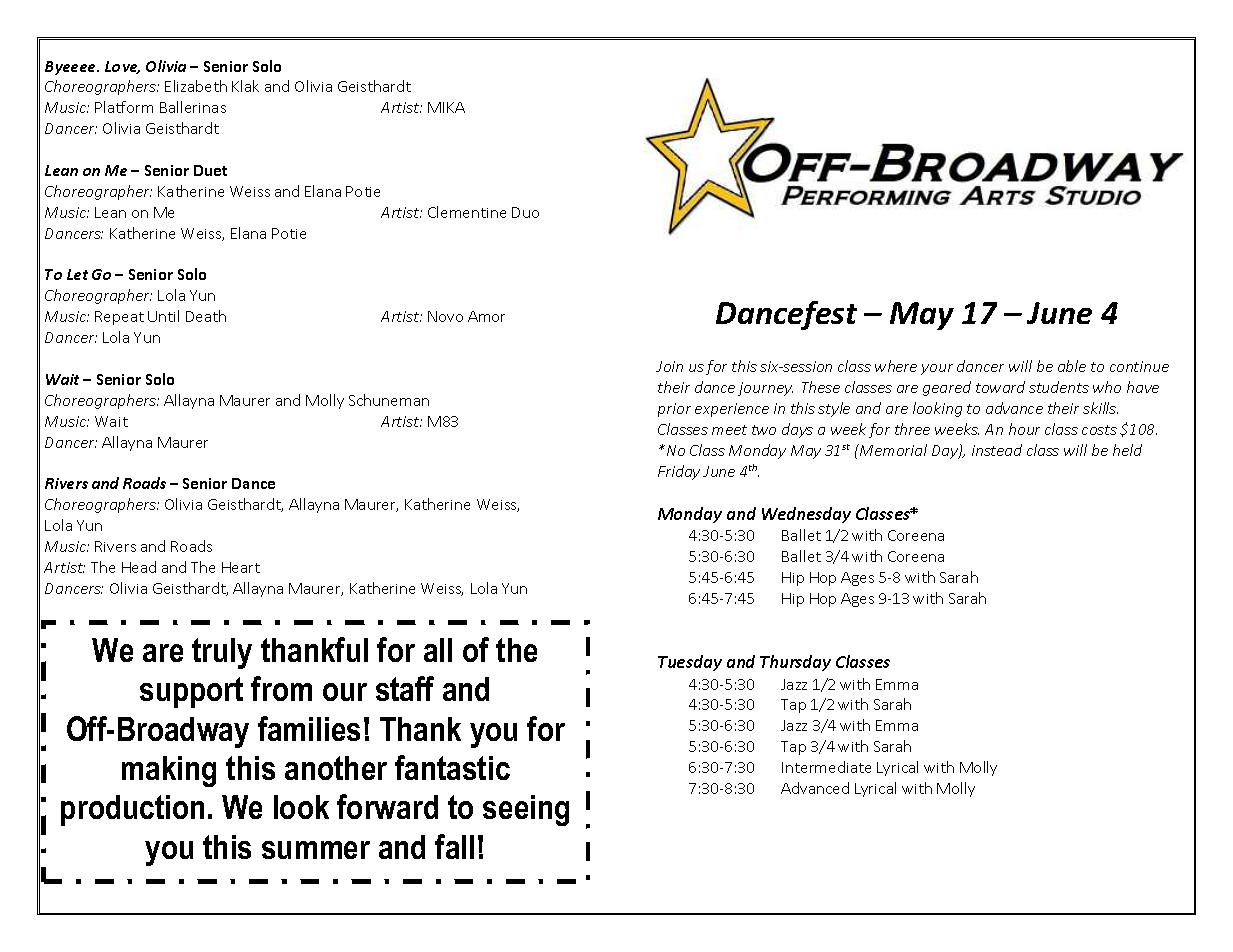 The height and width of the screenshot is (952, 1233). Describe the element at coordinates (206, 316) in the screenshot. I see `Death` at that location.
